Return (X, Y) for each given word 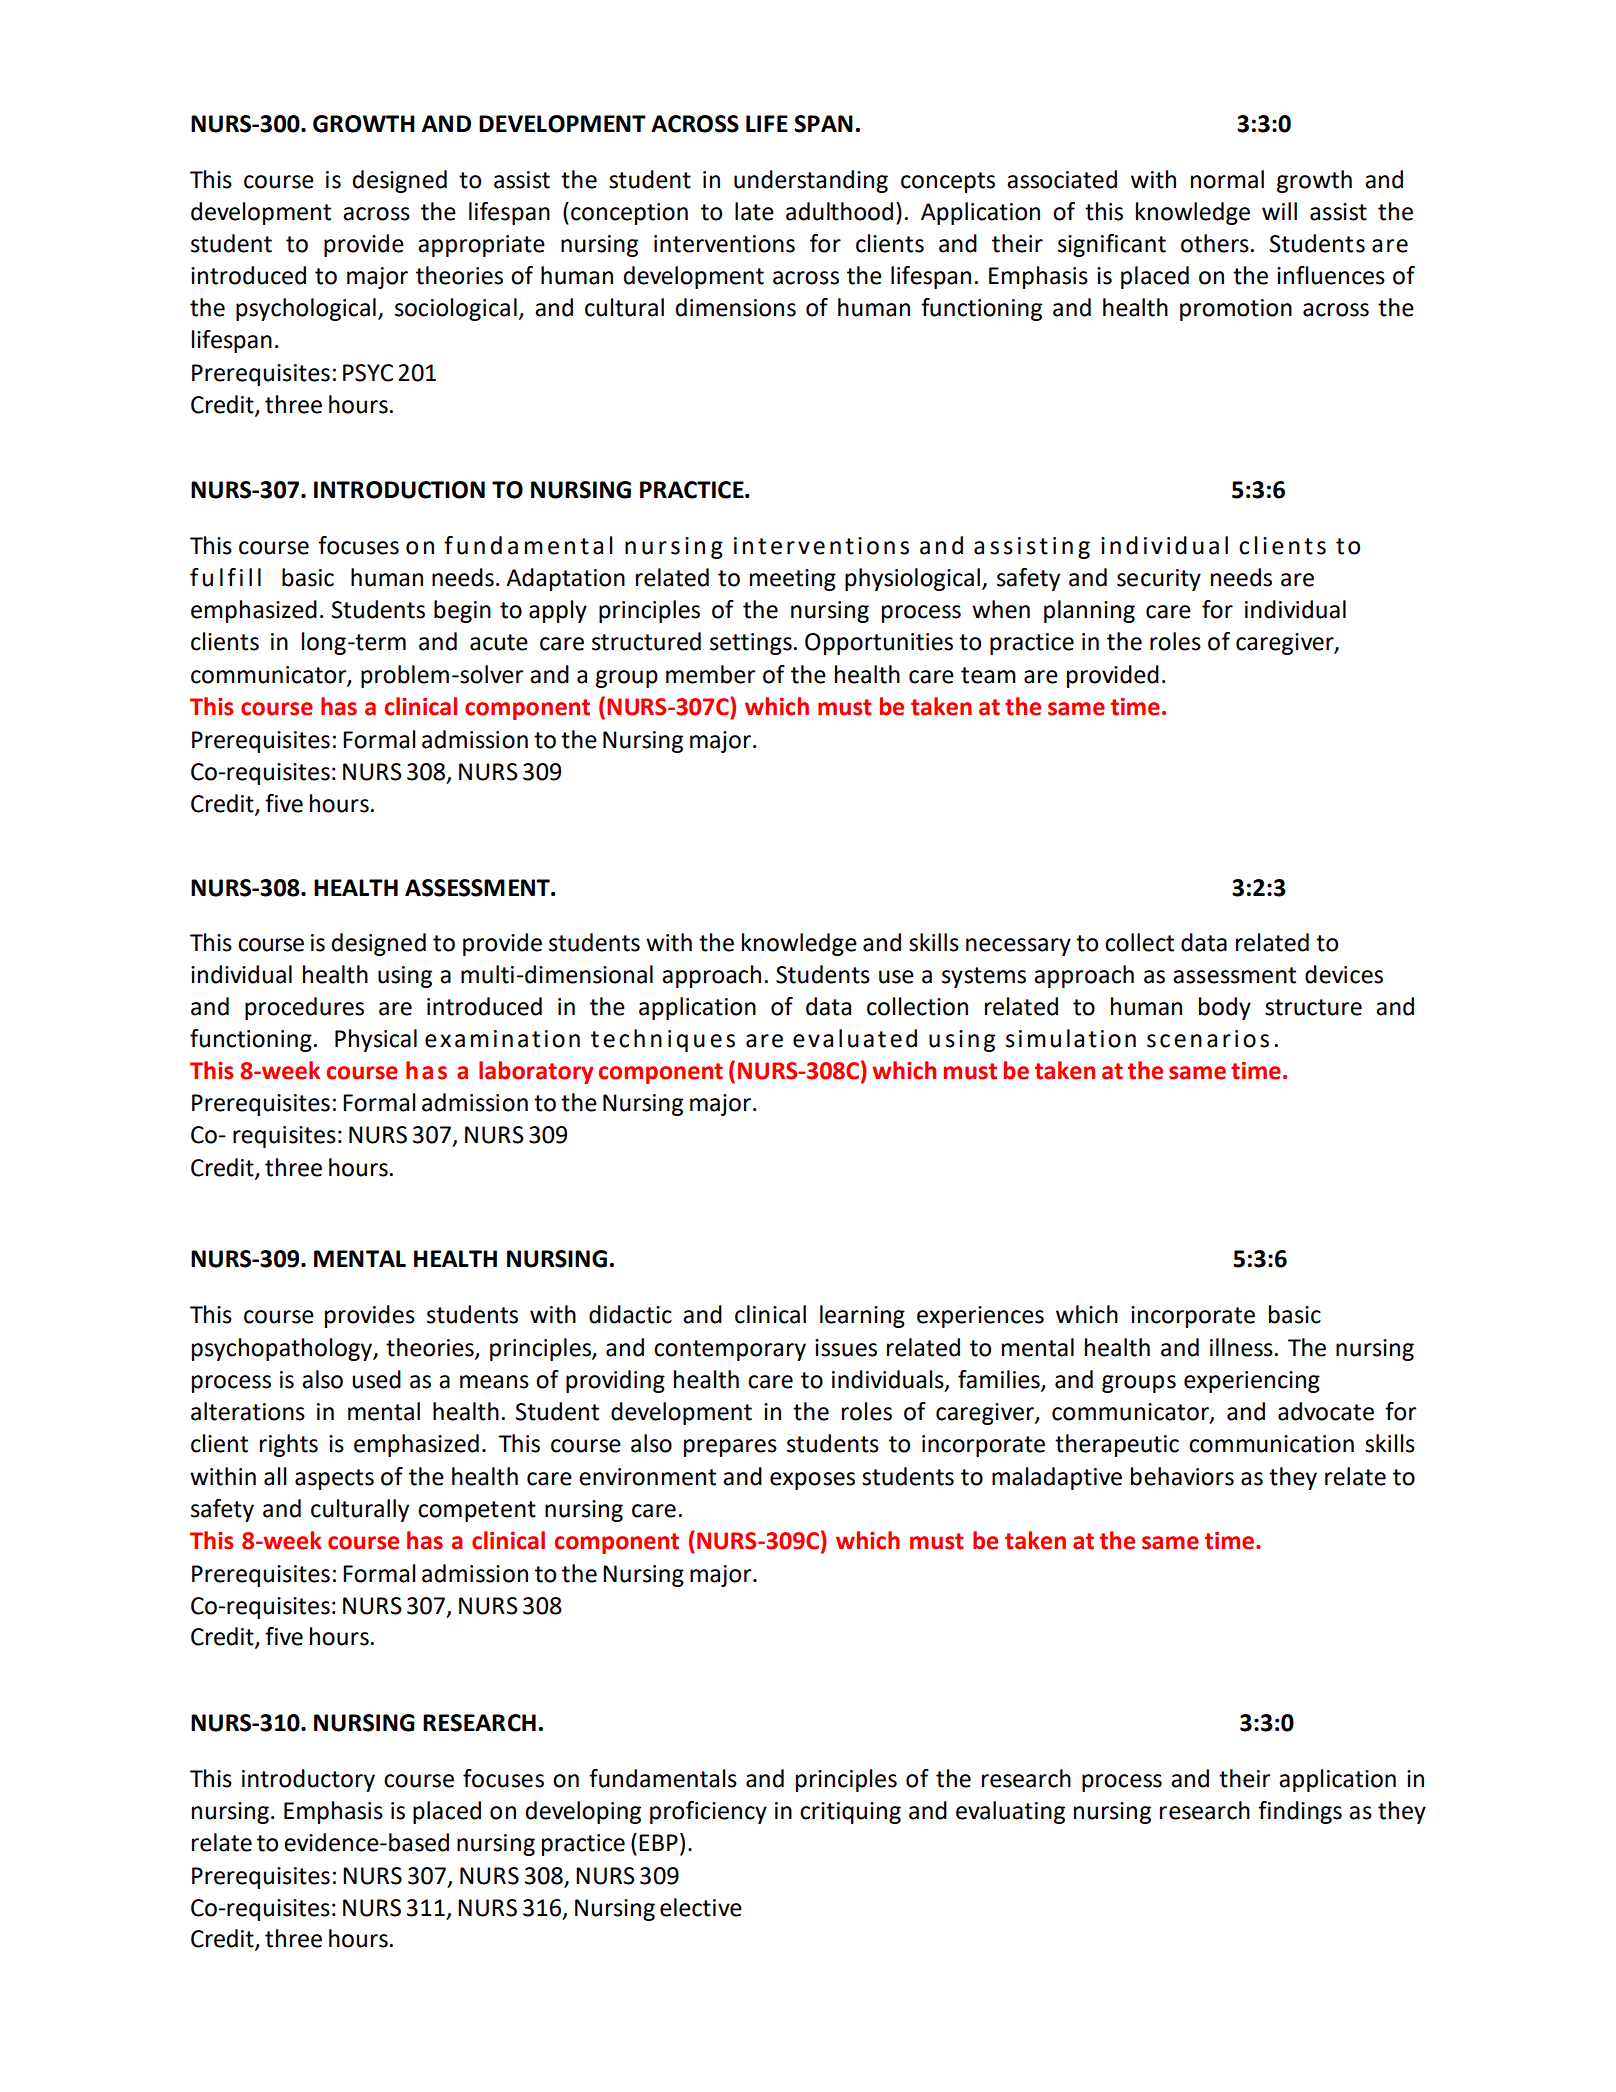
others (1215, 243)
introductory (308, 1780)
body (1225, 1008)
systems (984, 977)
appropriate (481, 246)
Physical (376, 1040)
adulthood (839, 211)
